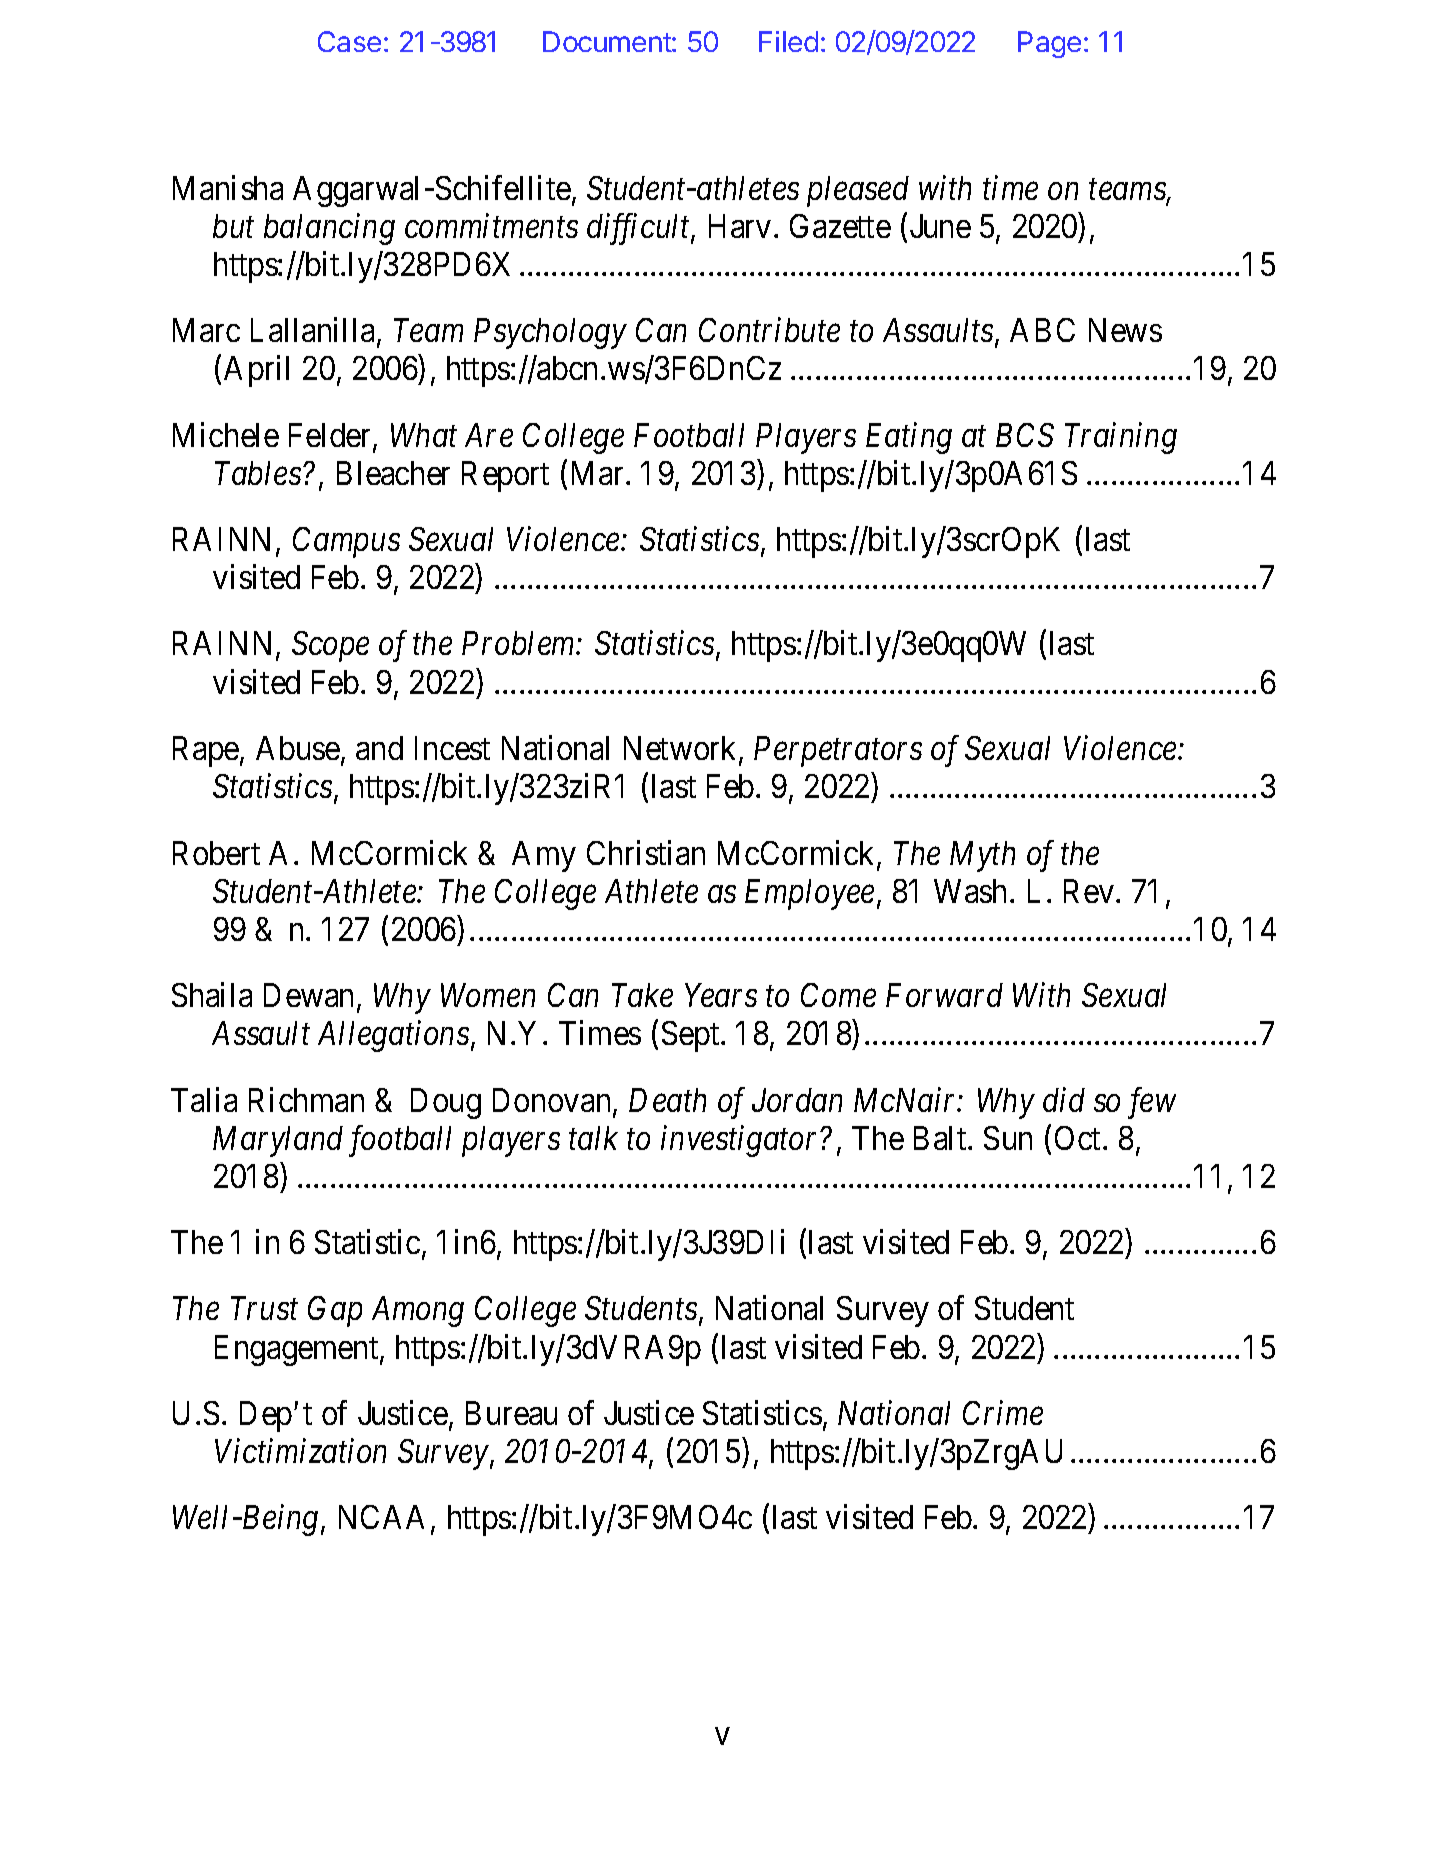 The height and width of the page is (1872, 1446). What do you see at coordinates (349, 41) in the page?
I see `Case` at bounding box center [349, 41].
